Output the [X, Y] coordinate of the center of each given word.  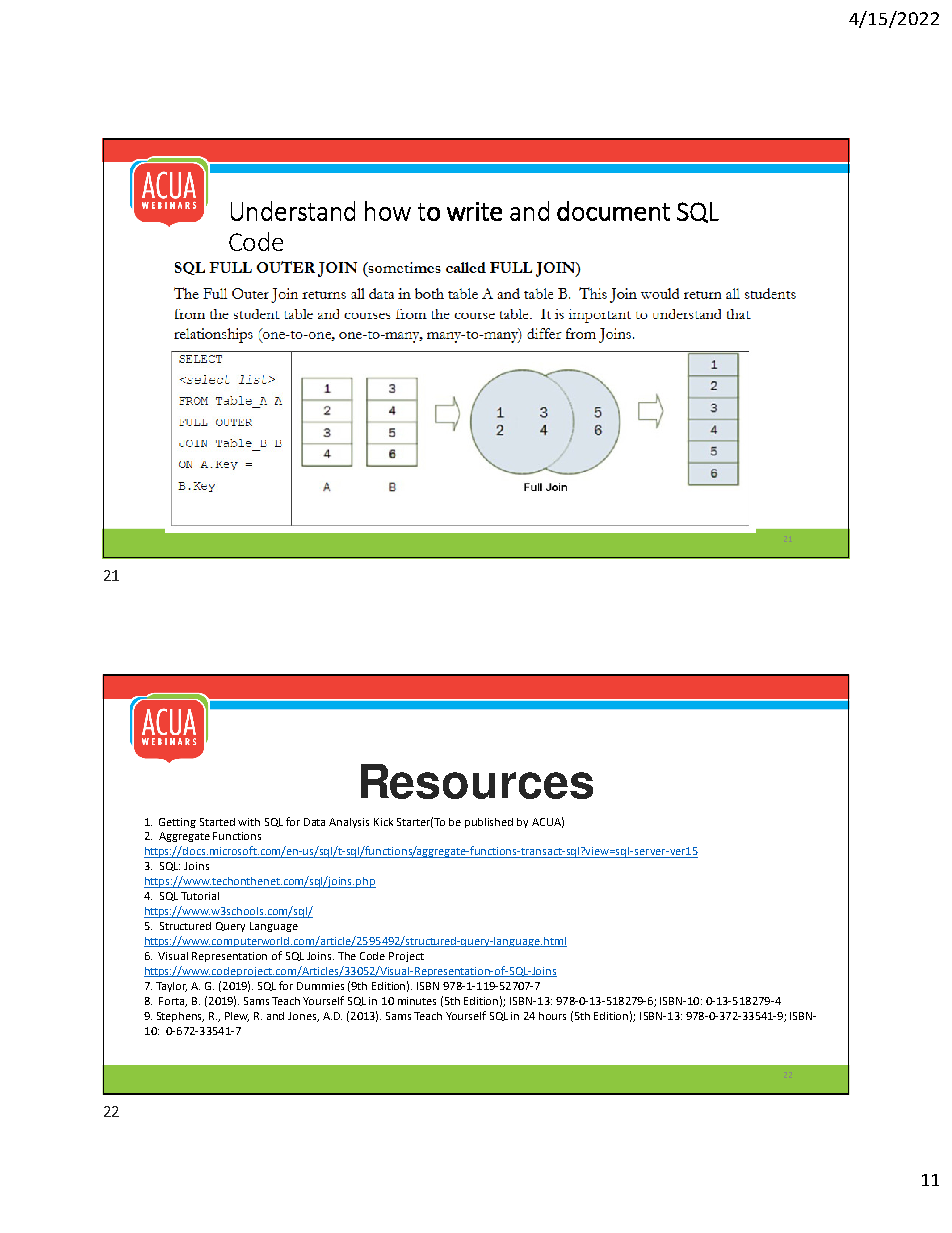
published [489, 823]
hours [552, 1016]
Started [217, 822]
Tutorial [200, 896]
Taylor [171, 987]
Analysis [349, 823]
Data [314, 822]
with [249, 822]
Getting [177, 823]
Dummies [320, 986]
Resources [477, 781]
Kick [383, 822]
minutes [417, 1001]
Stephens [180, 1017]
